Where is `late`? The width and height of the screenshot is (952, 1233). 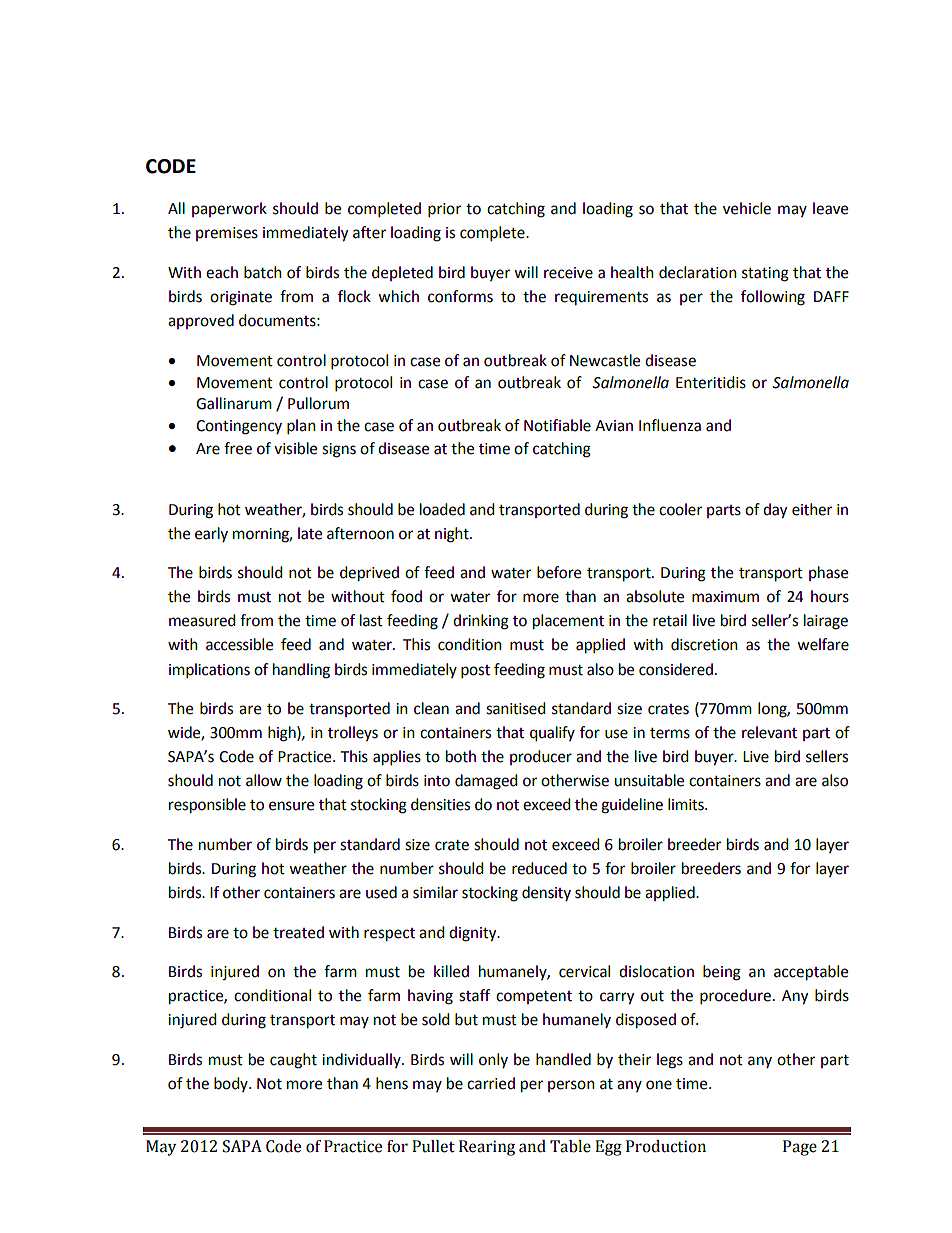
late is located at coordinates (310, 533).
